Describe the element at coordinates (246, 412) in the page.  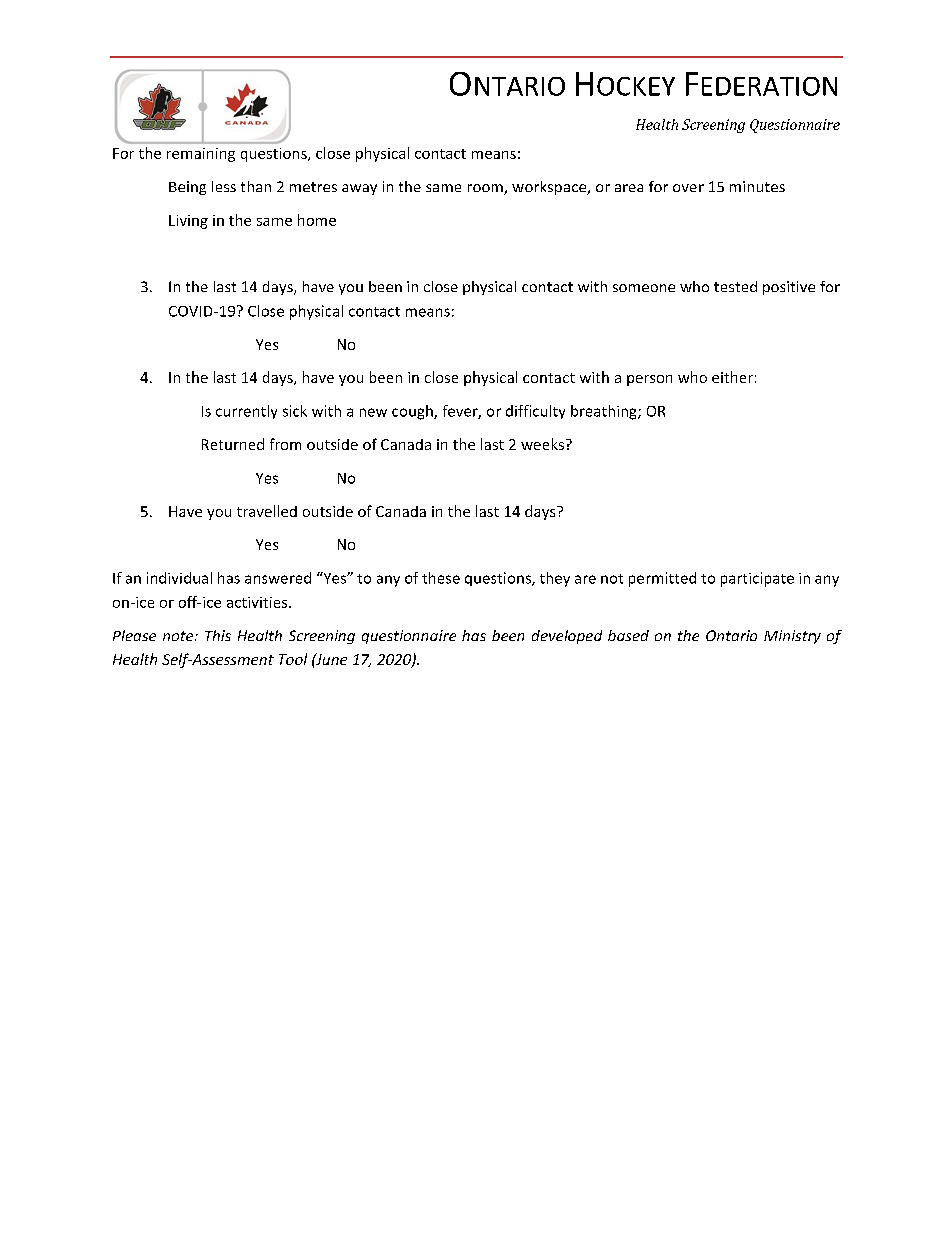
I see `currently` at that location.
